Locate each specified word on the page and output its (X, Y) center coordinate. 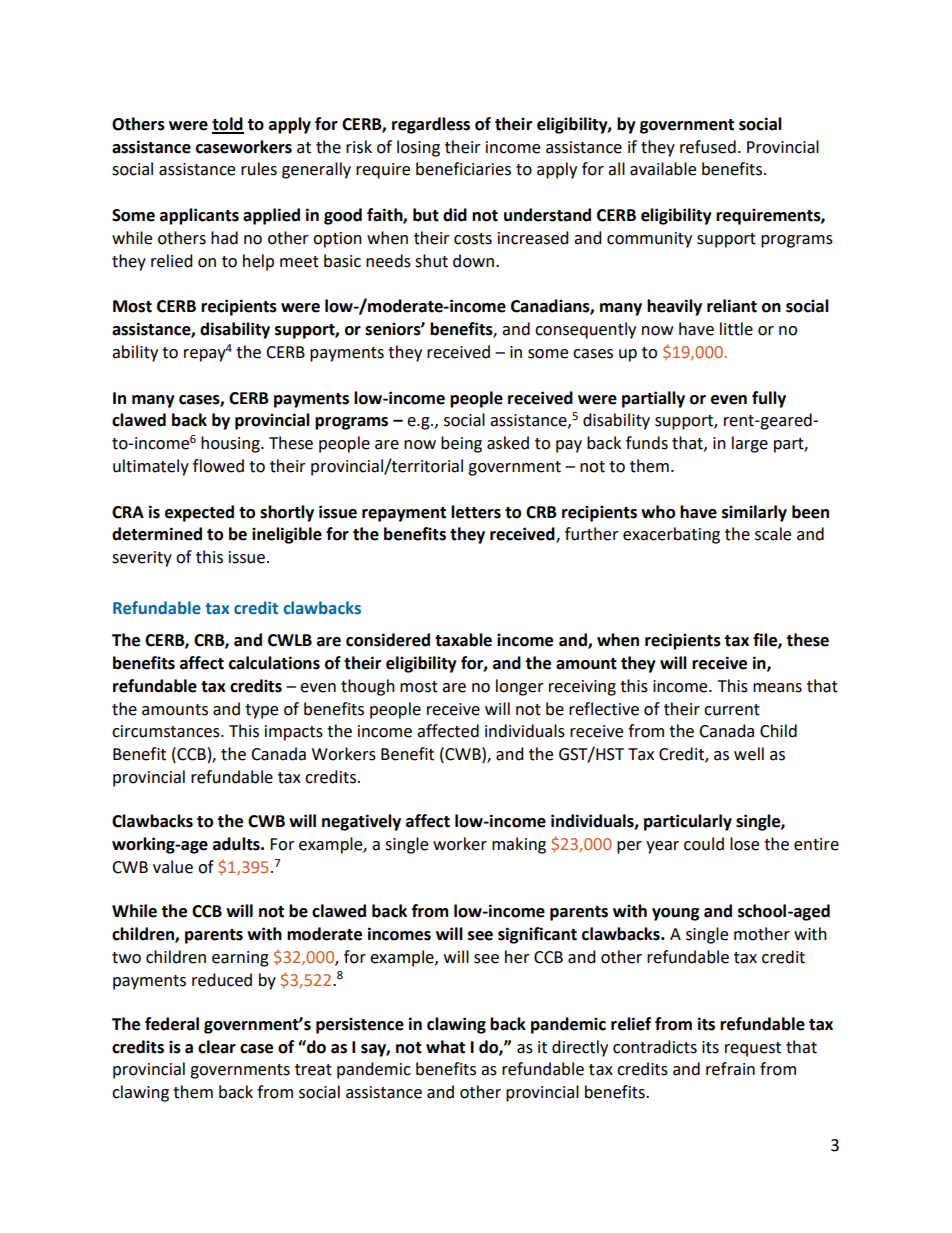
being (461, 444)
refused (708, 147)
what (445, 1047)
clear (217, 1047)
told (228, 125)
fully (769, 399)
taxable (463, 640)
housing (231, 444)
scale (773, 534)
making (519, 845)
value (173, 867)
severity (142, 559)
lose (744, 844)
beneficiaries (463, 169)
